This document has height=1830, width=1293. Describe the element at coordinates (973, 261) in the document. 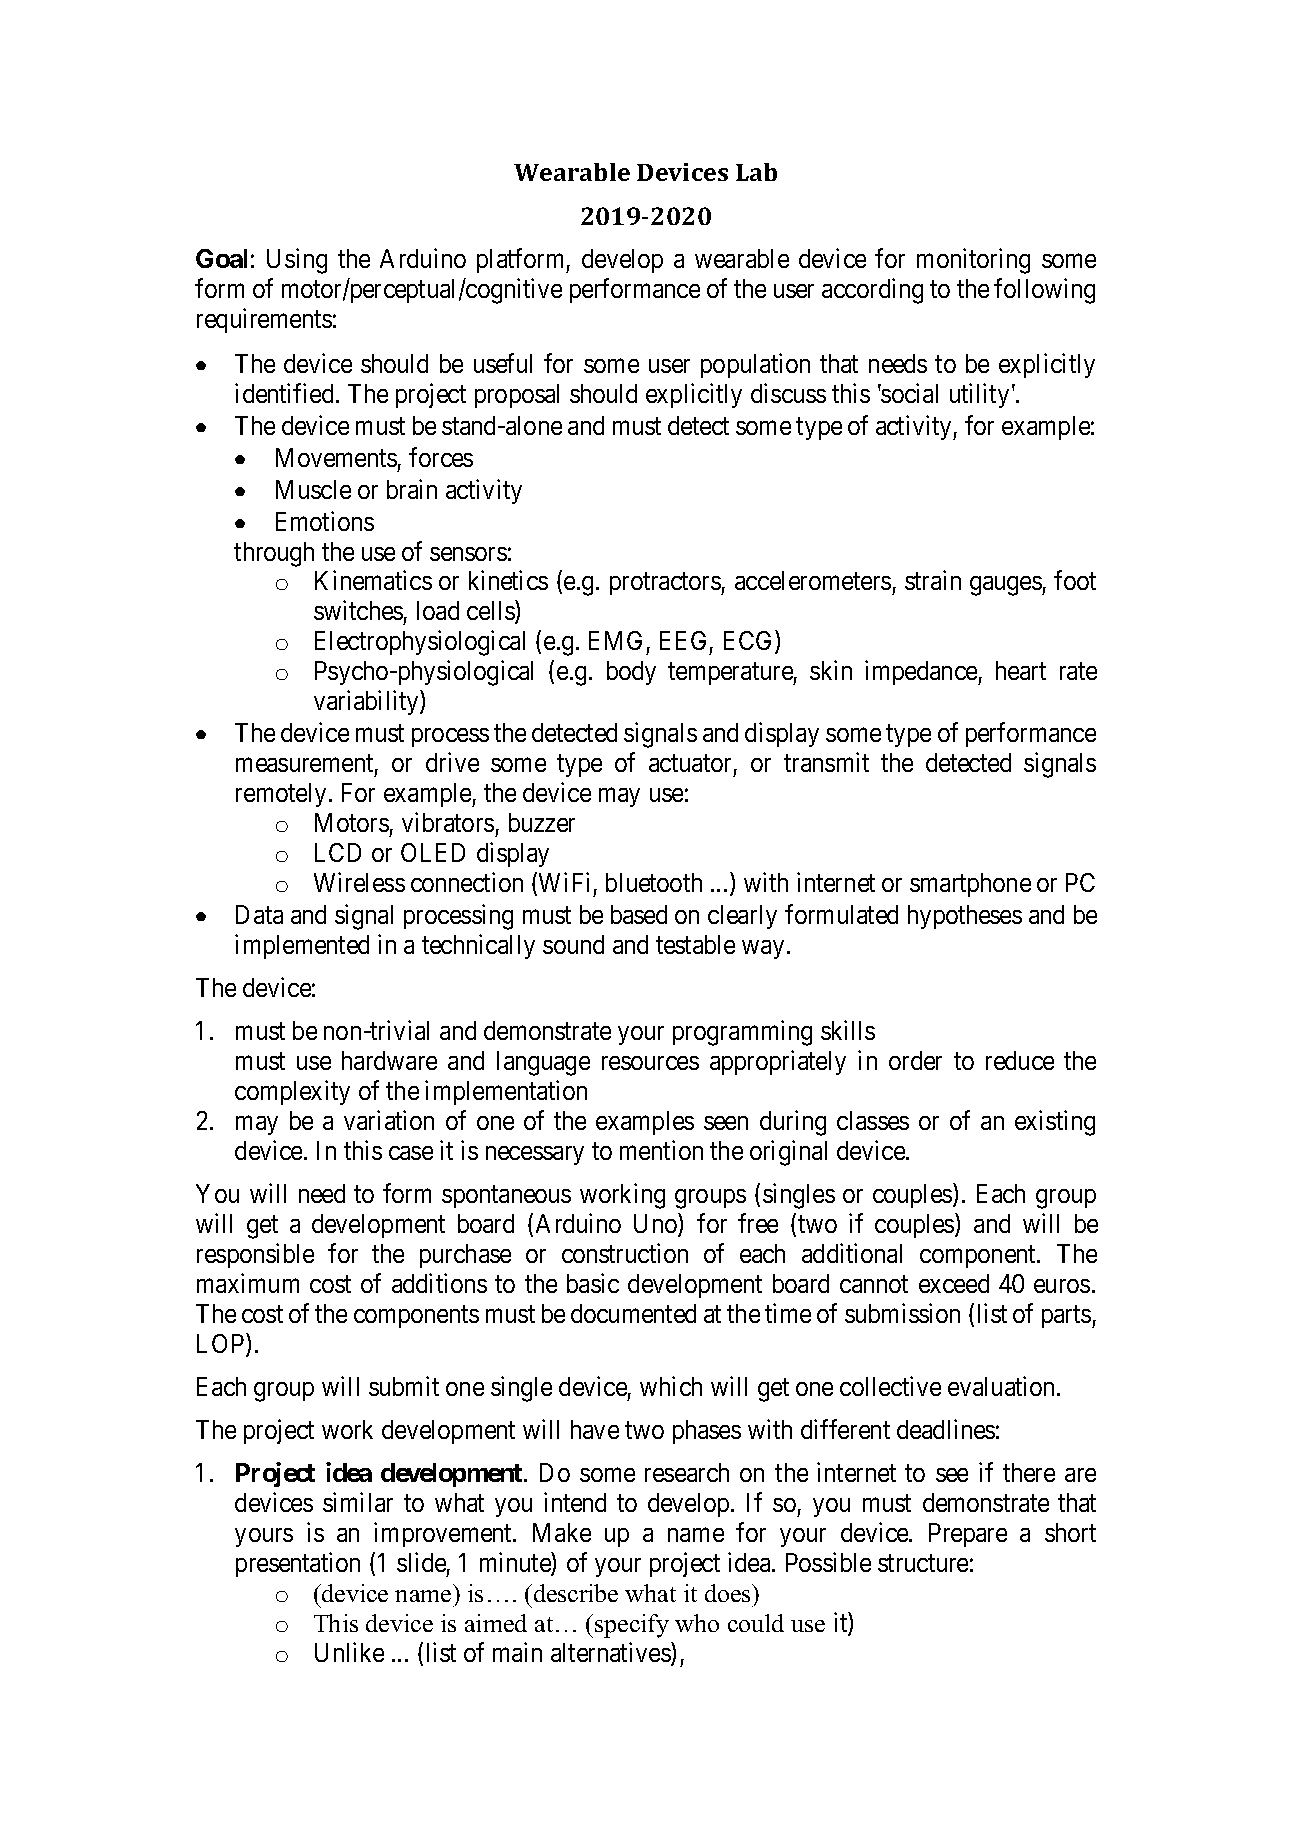

I see `monitoring` at that location.
